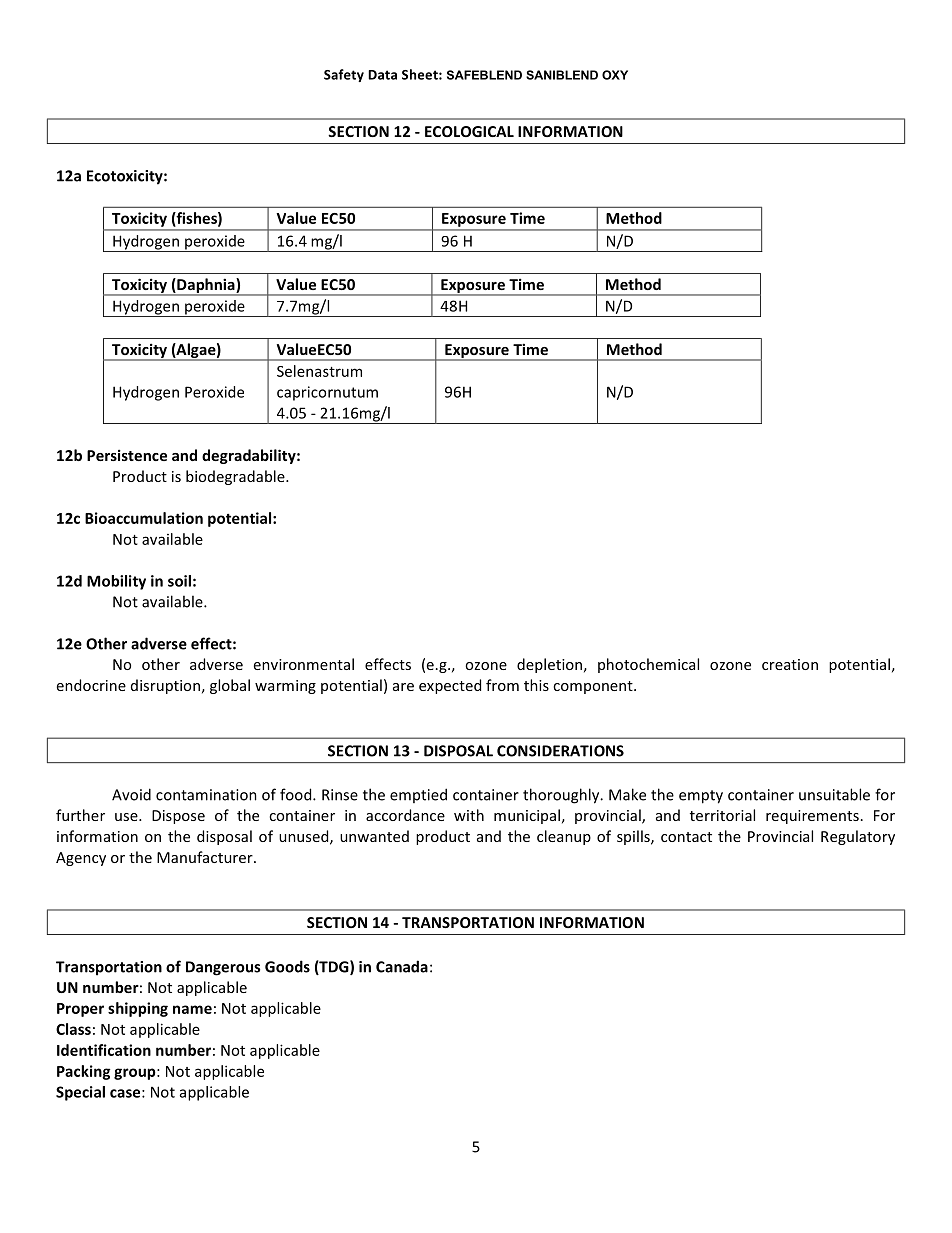 This screenshot has height=1233, width=952. I want to click on Identification, so click(104, 1050).
